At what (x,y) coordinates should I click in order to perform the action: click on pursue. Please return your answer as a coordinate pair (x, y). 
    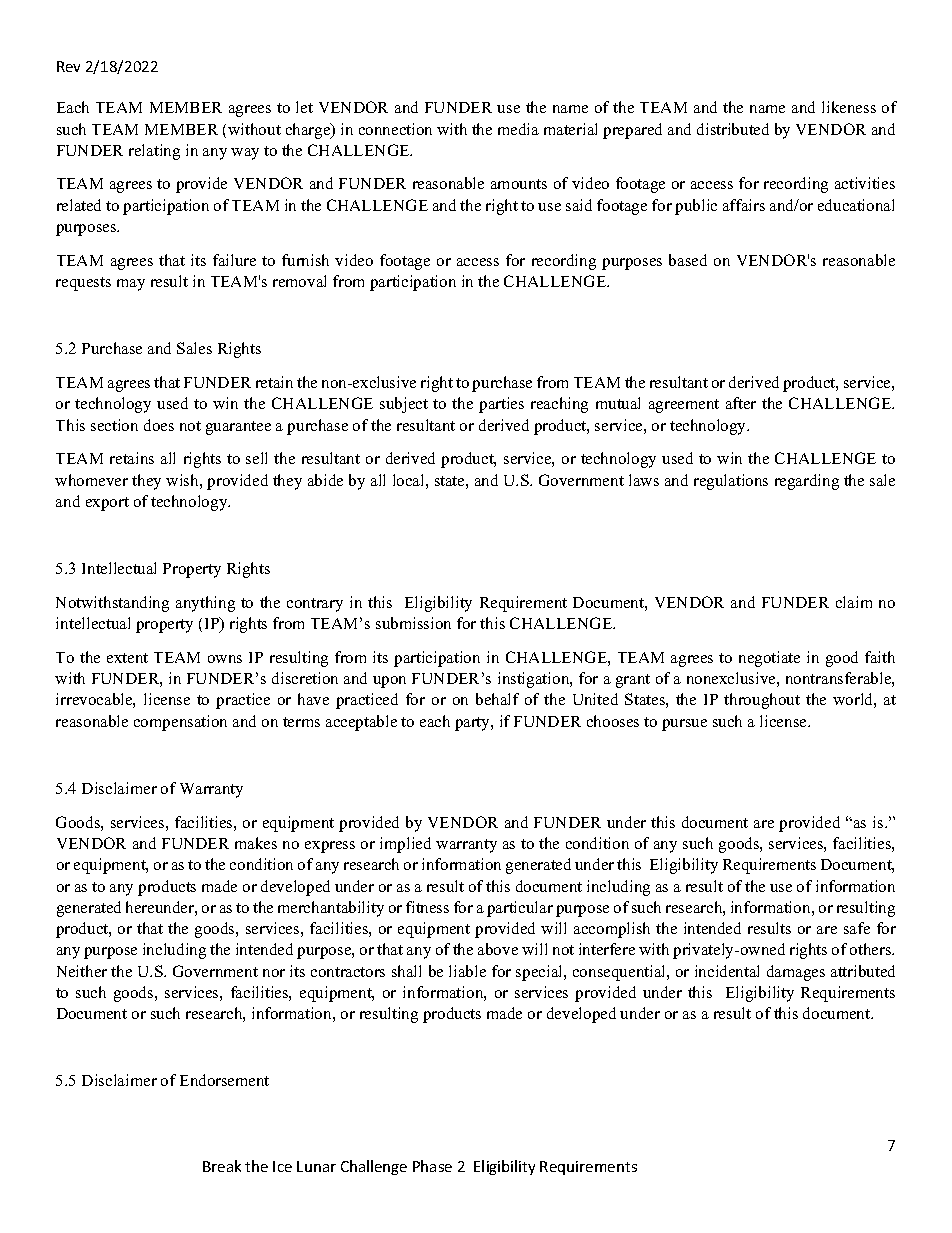
    Looking at the image, I should click on (684, 725).
